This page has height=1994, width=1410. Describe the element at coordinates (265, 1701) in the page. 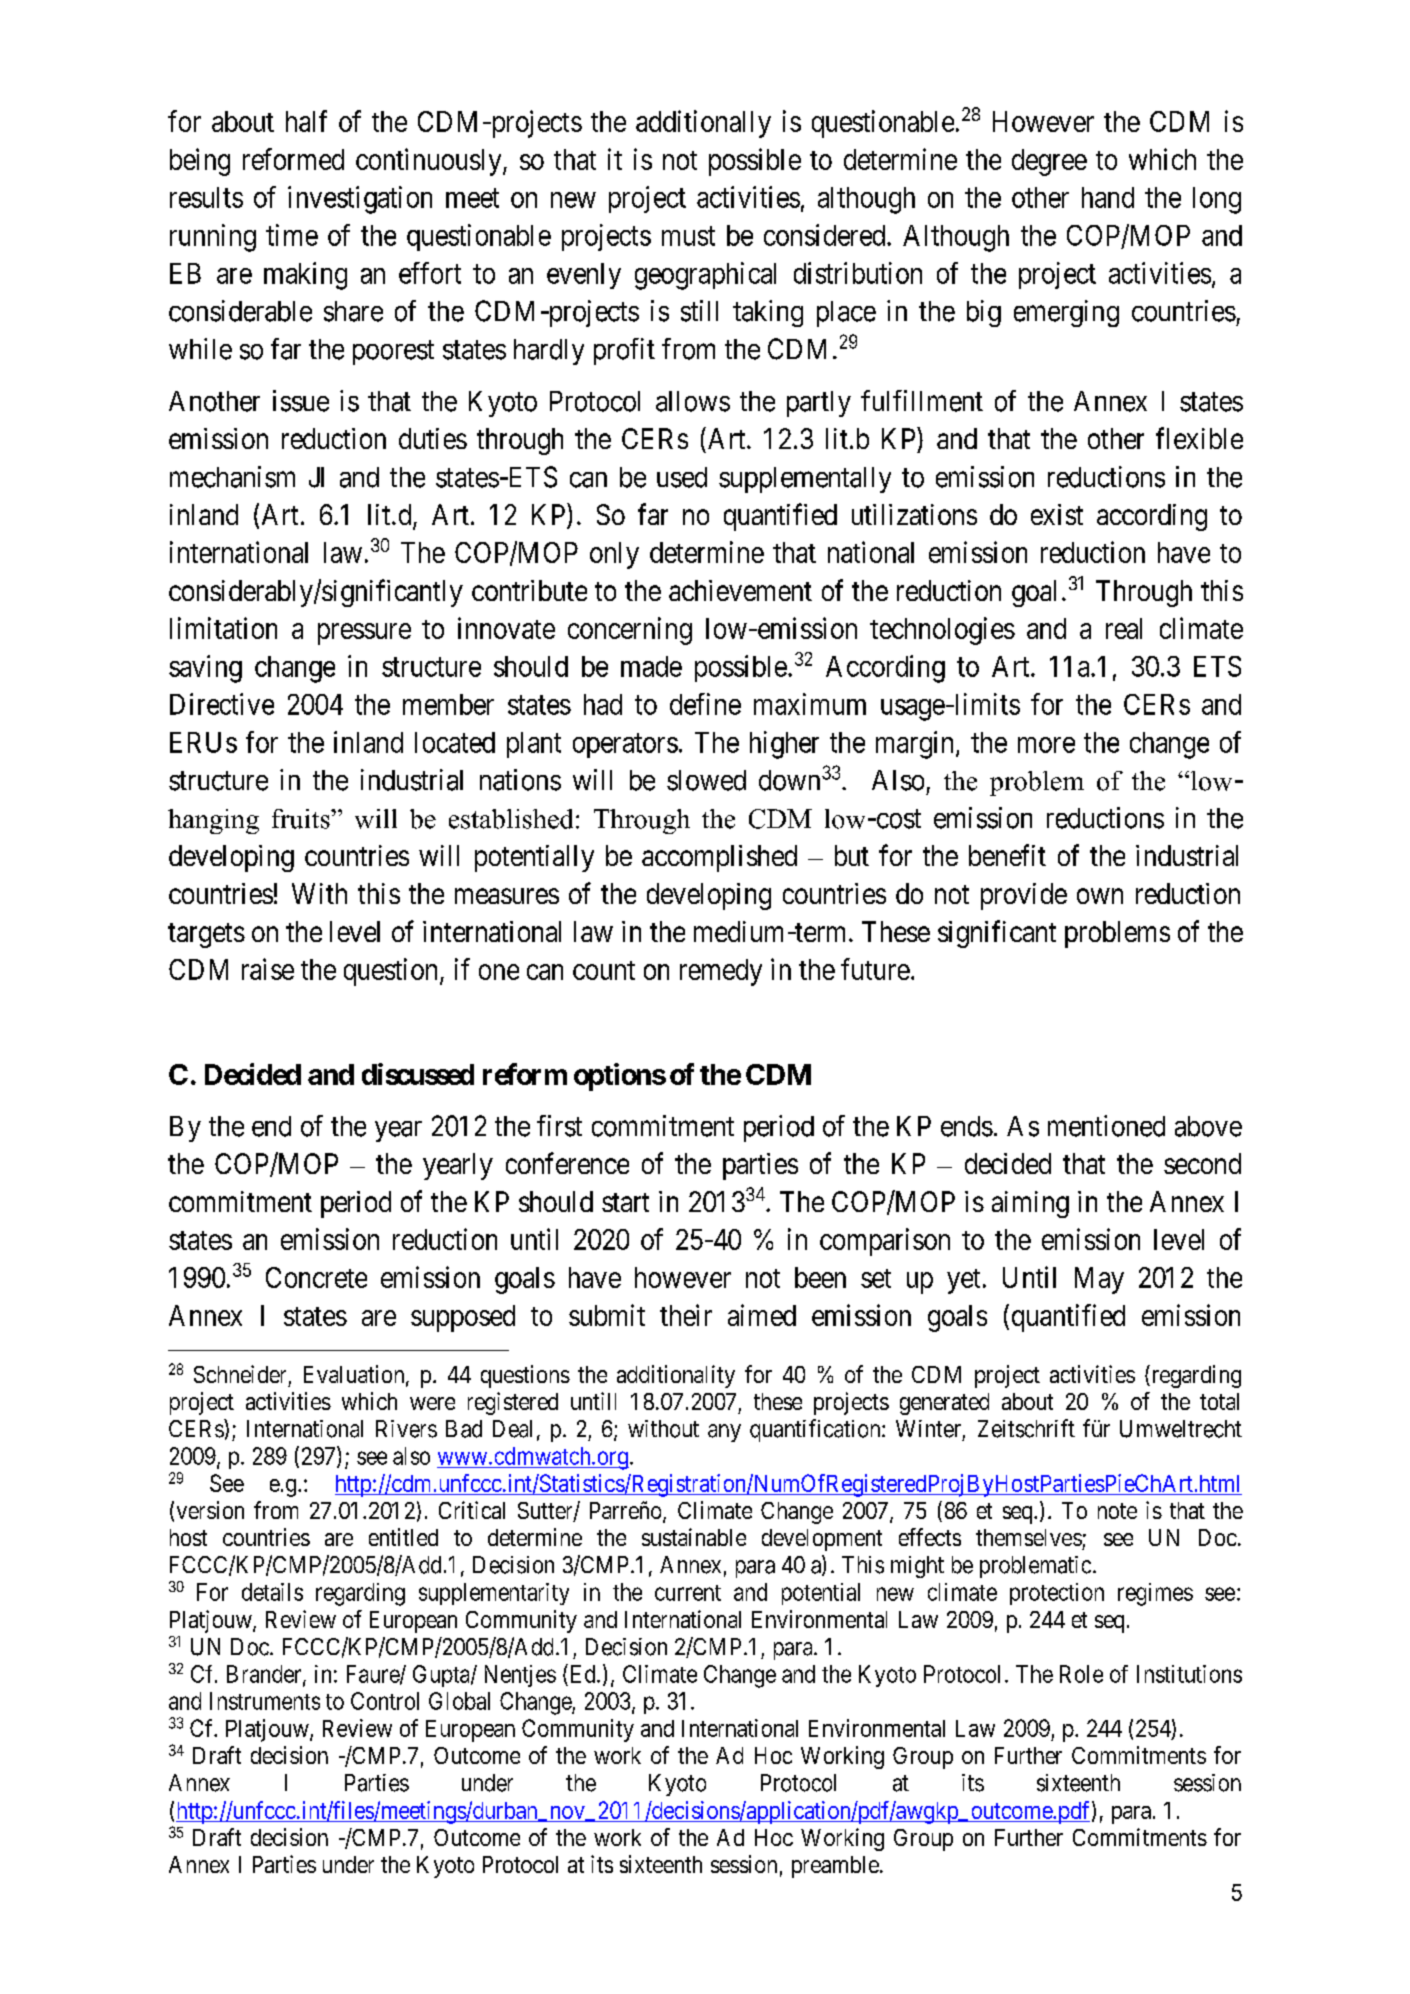

I see `Instruments` at that location.
